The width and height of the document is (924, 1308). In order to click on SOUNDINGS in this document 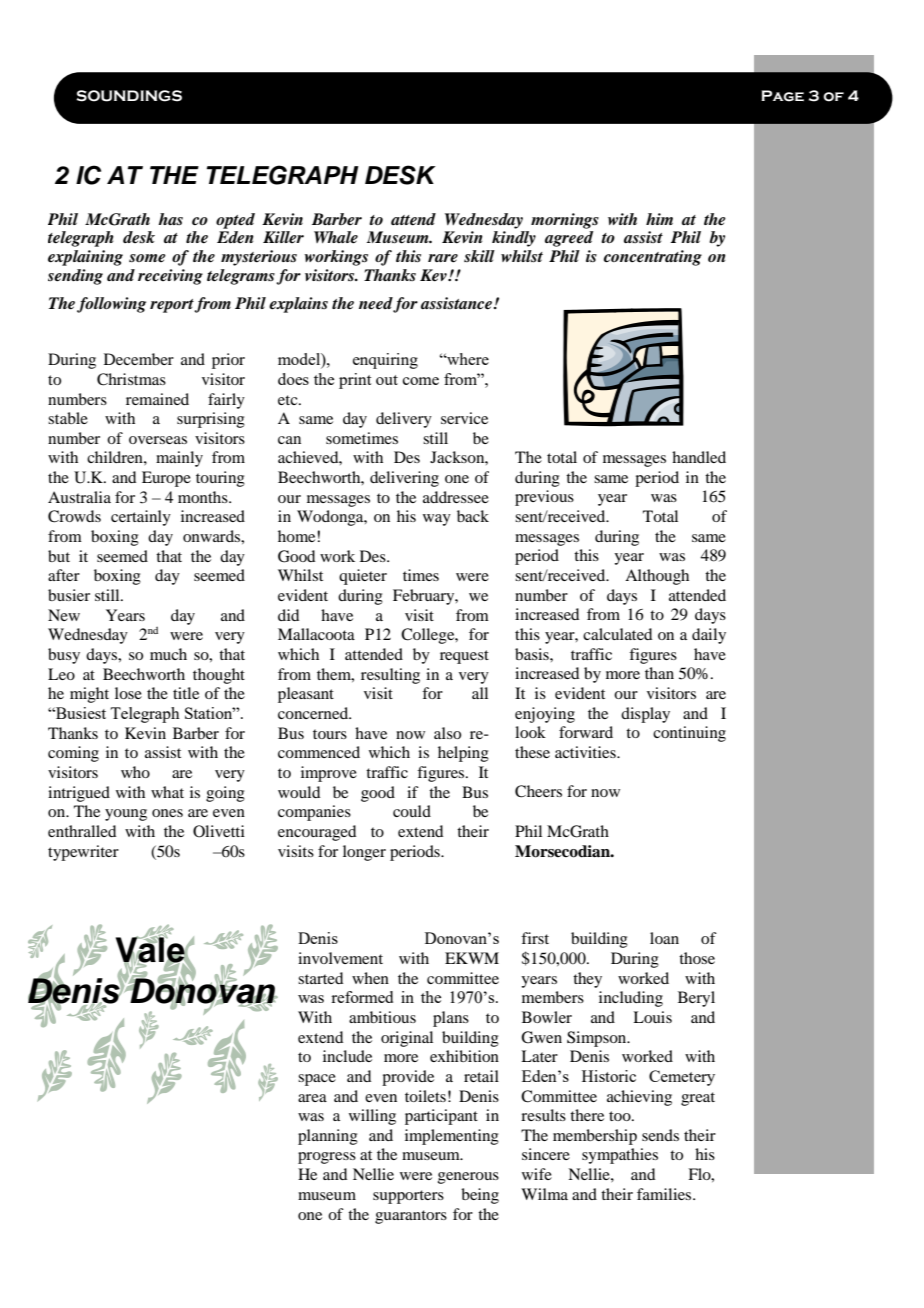, I will do `click(129, 96)`.
